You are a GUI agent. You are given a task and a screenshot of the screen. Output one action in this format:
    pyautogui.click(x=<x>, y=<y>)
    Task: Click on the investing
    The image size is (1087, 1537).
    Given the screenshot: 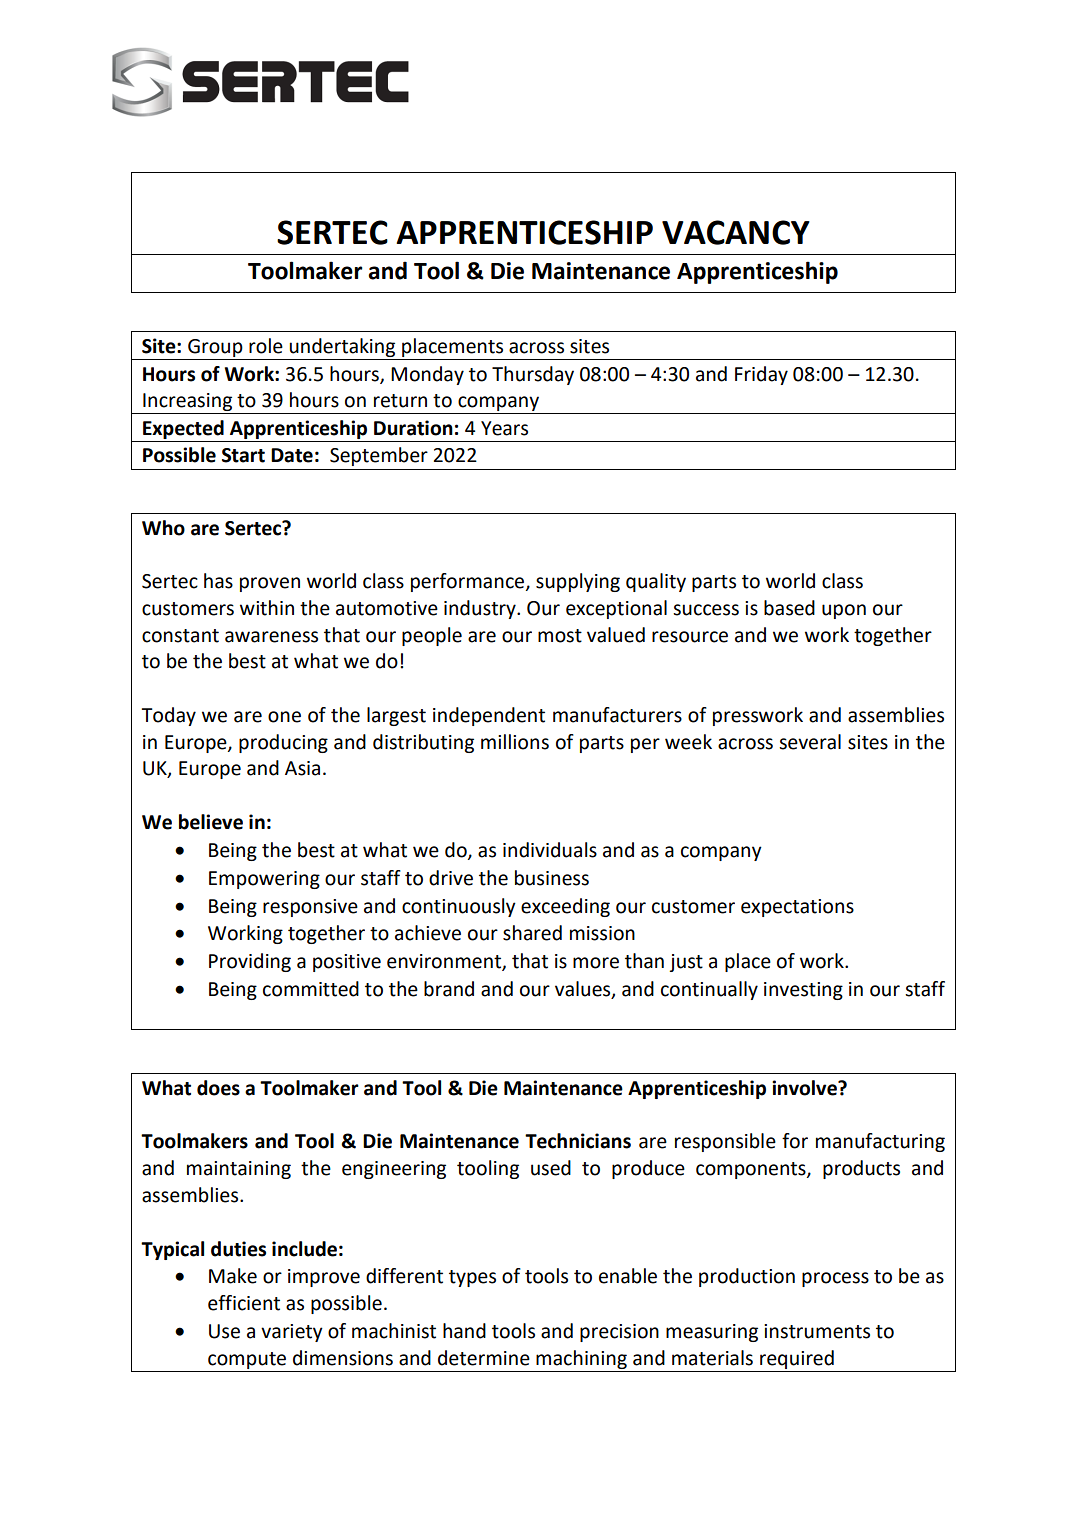 What is the action you would take?
    pyautogui.click(x=803, y=991)
